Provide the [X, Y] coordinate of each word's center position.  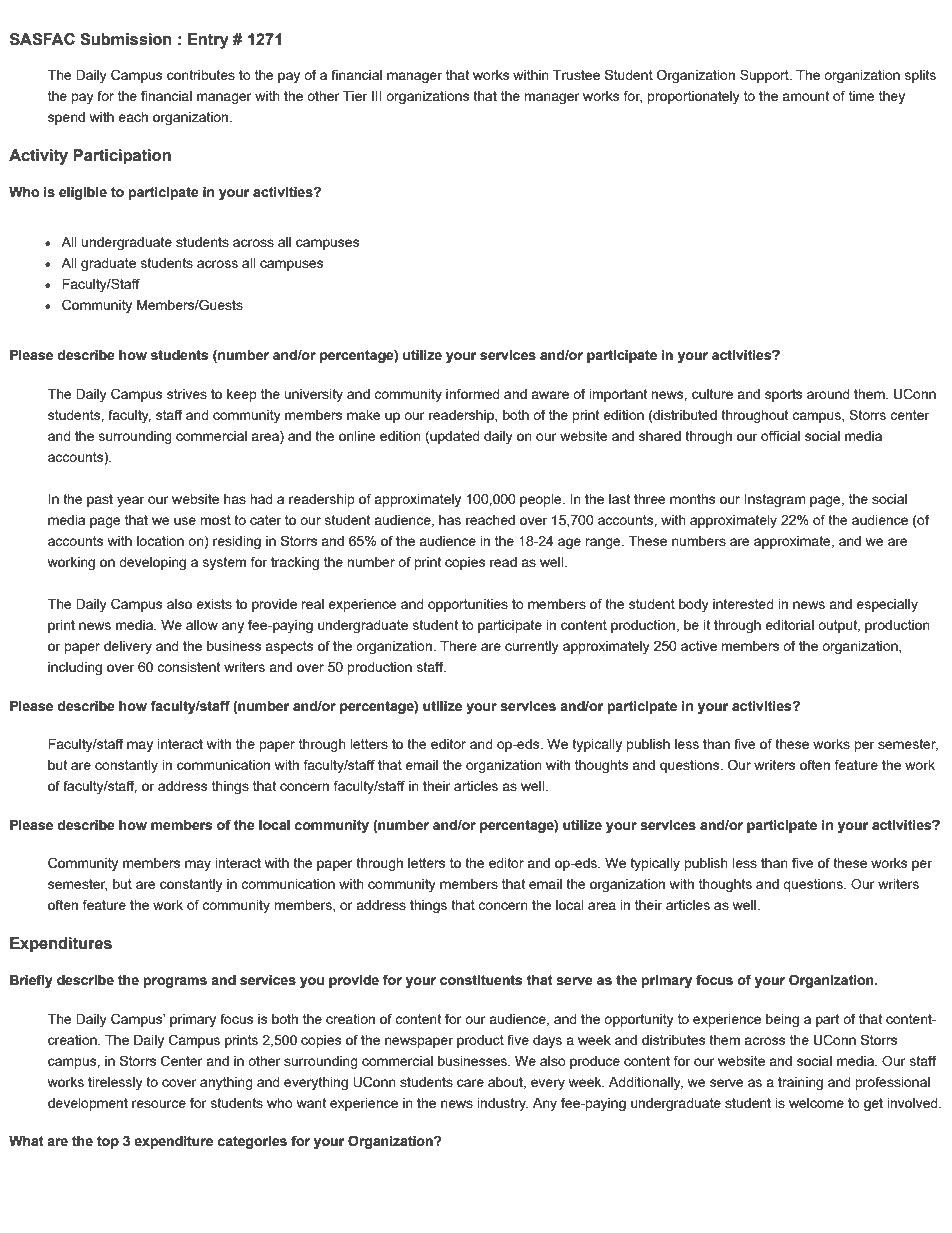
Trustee [576, 75]
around [828, 394]
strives [187, 394]
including [75, 668]
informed [473, 393]
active [699, 646]
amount [805, 96]
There [458, 646]
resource [159, 1104]
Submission [126, 39]
